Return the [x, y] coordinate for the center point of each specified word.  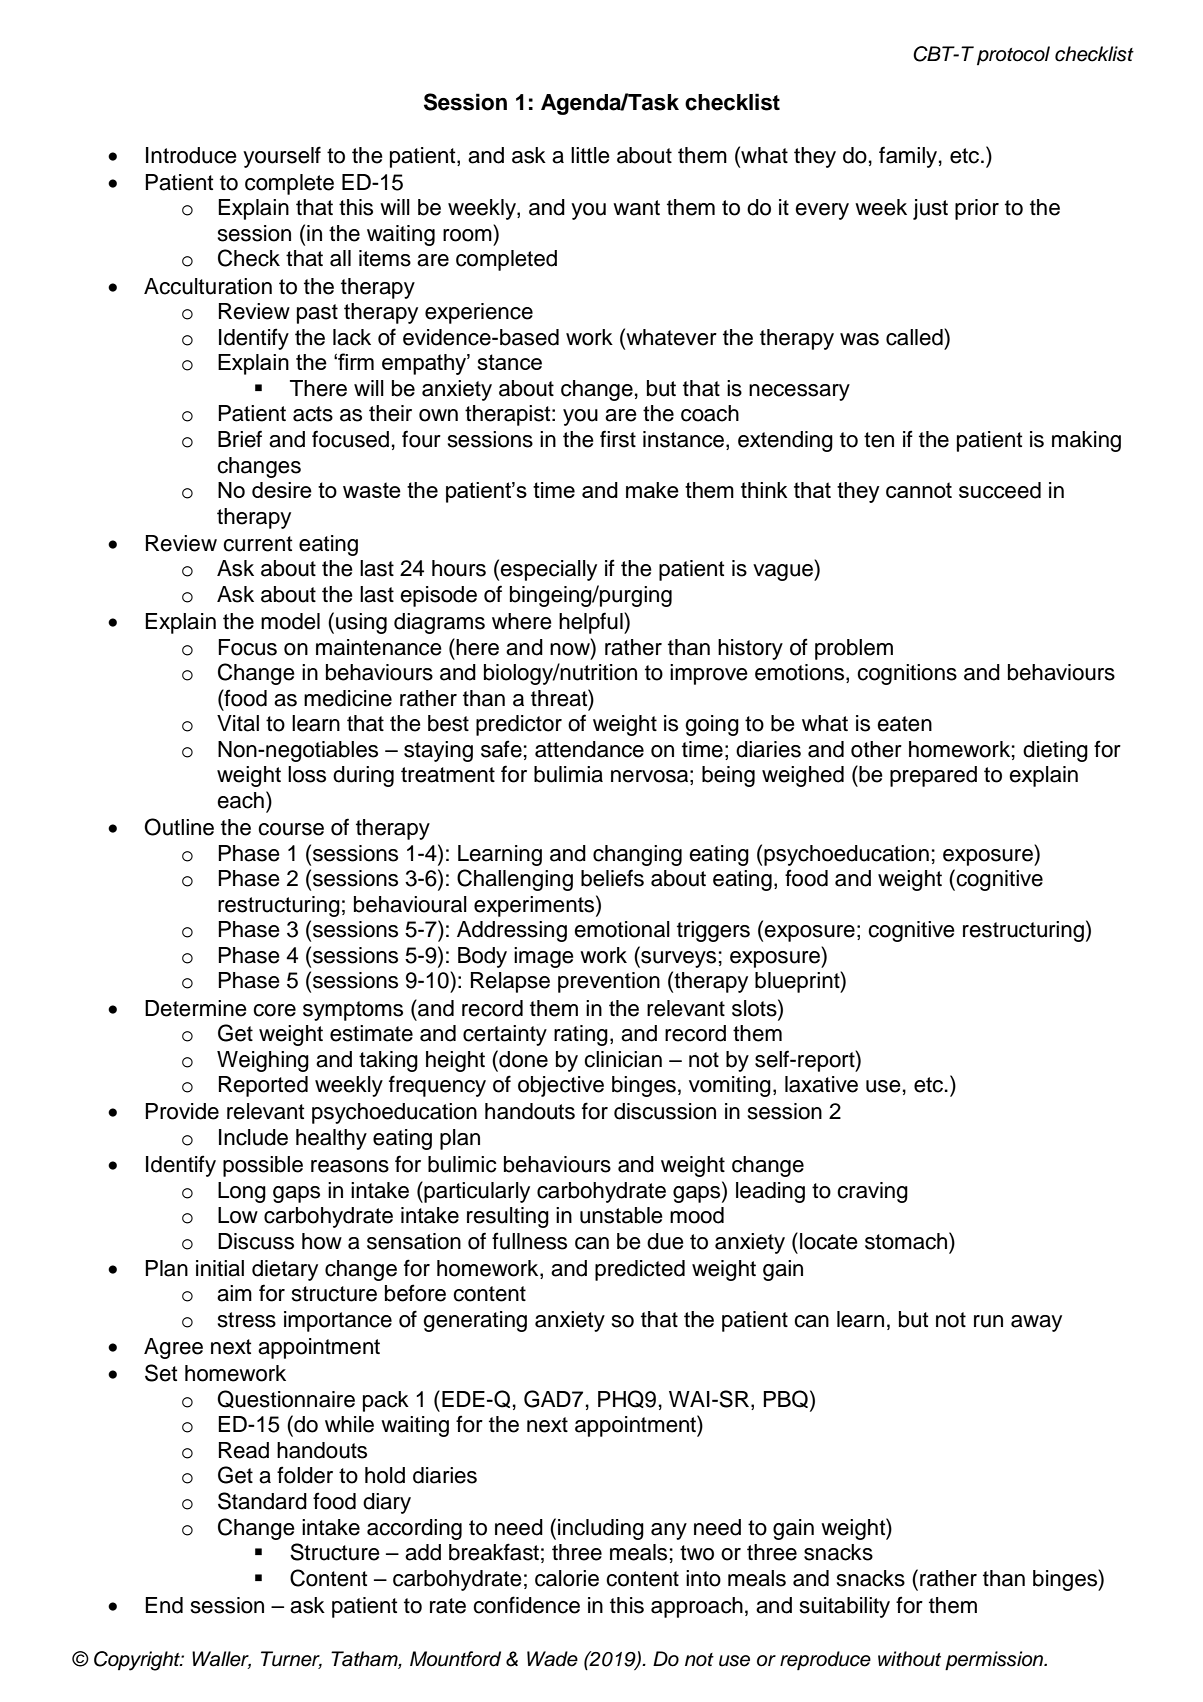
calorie [567, 1578]
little [590, 155]
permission [995, 1661]
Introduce [191, 155]
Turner [291, 1660]
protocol [1013, 55]
